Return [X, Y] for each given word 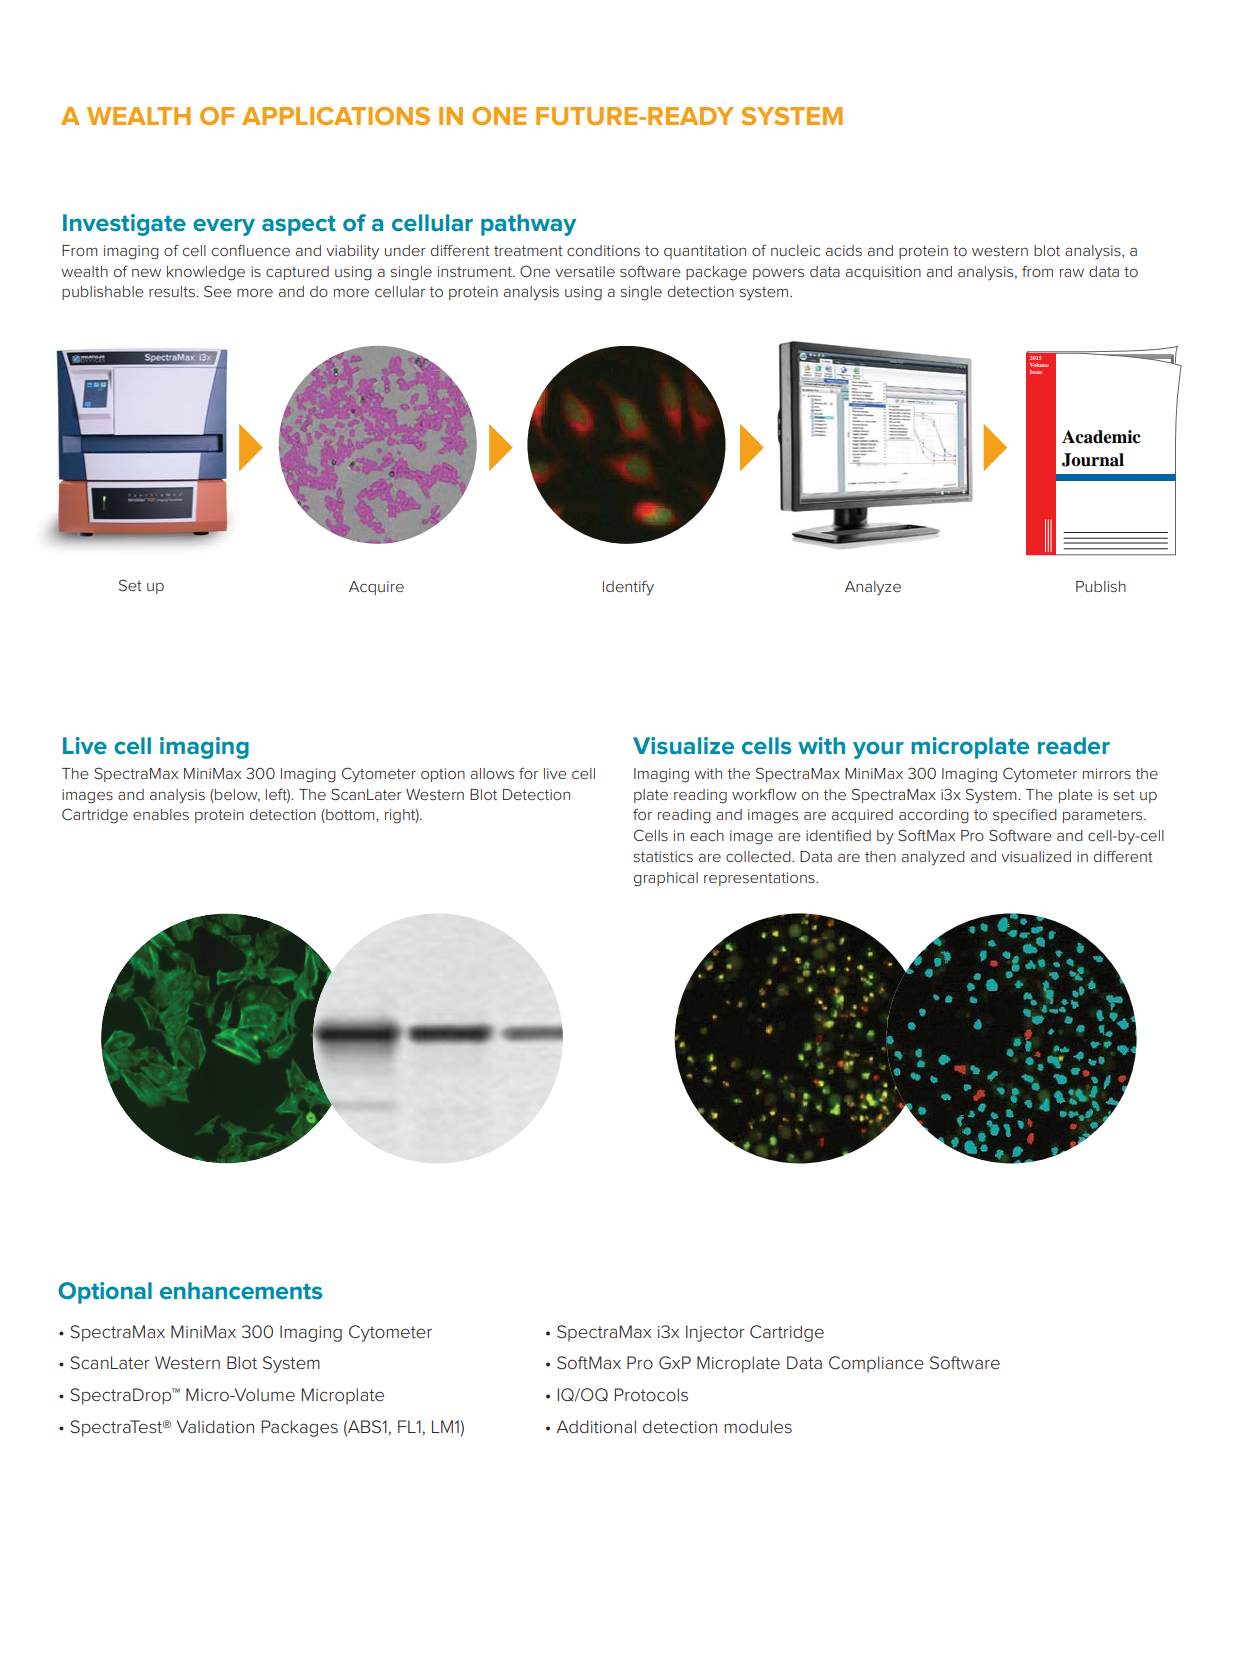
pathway [528, 225]
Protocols [651, 1395]
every [224, 227]
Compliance [876, 1364]
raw [1072, 273]
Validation [215, 1426]
